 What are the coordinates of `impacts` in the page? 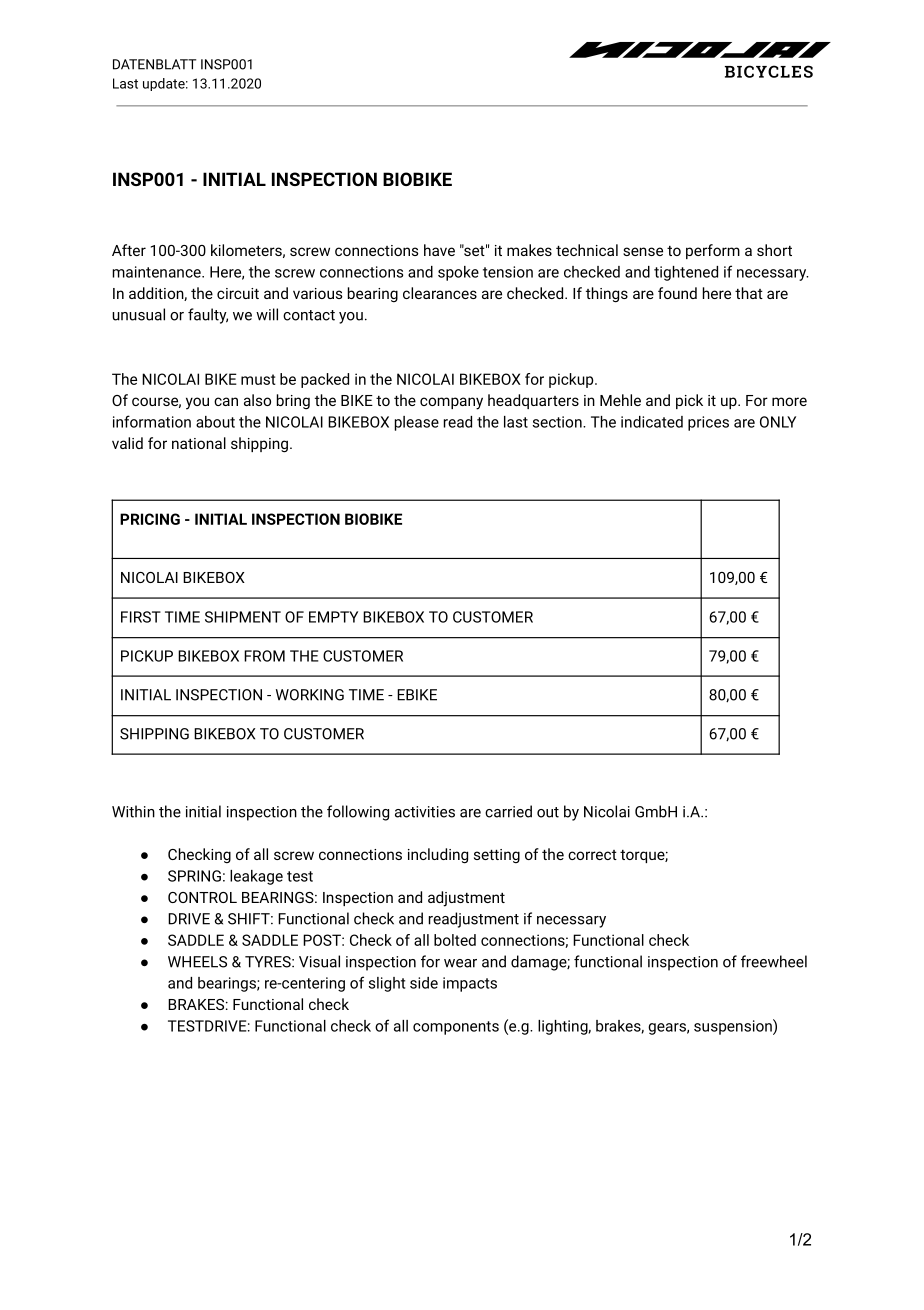 It's located at (470, 984).
